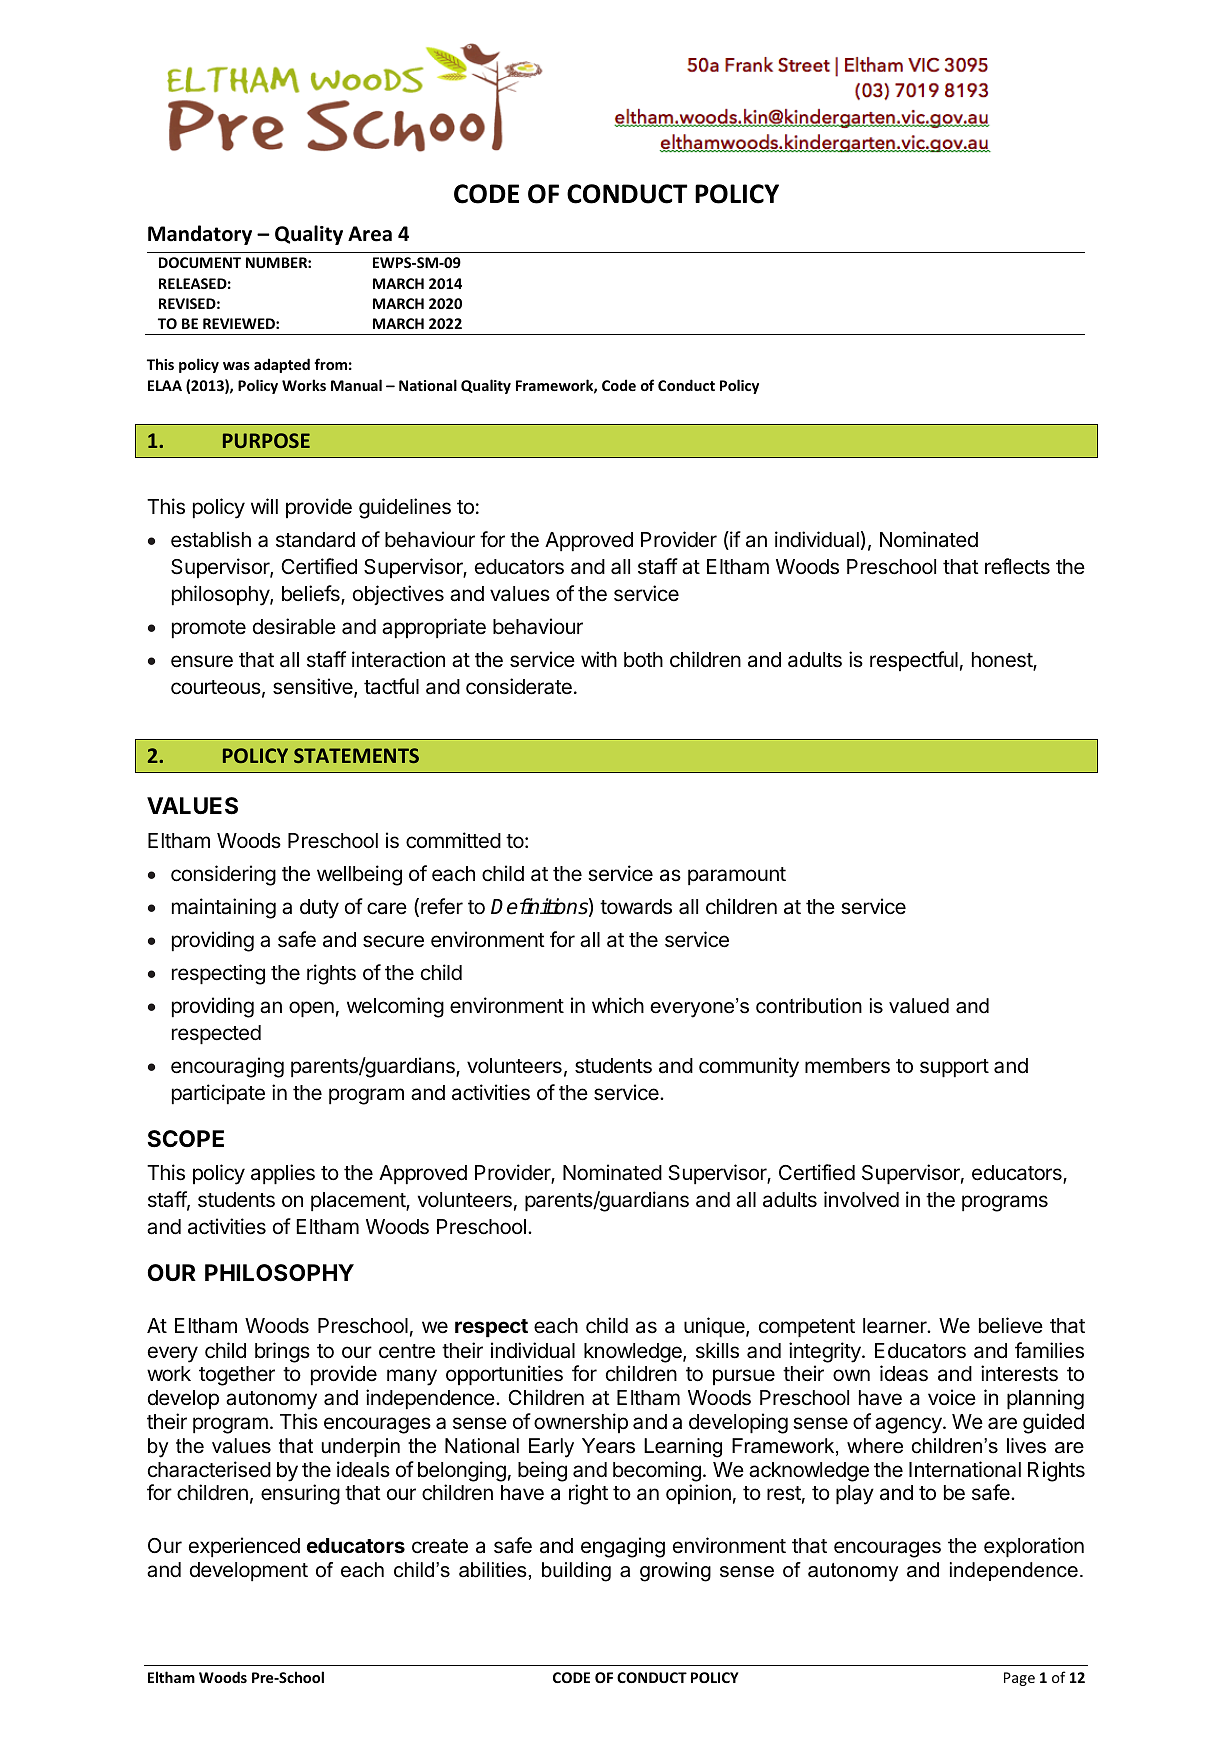  Describe the element at coordinates (618, 1005) in the screenshot. I see `which` at that location.
